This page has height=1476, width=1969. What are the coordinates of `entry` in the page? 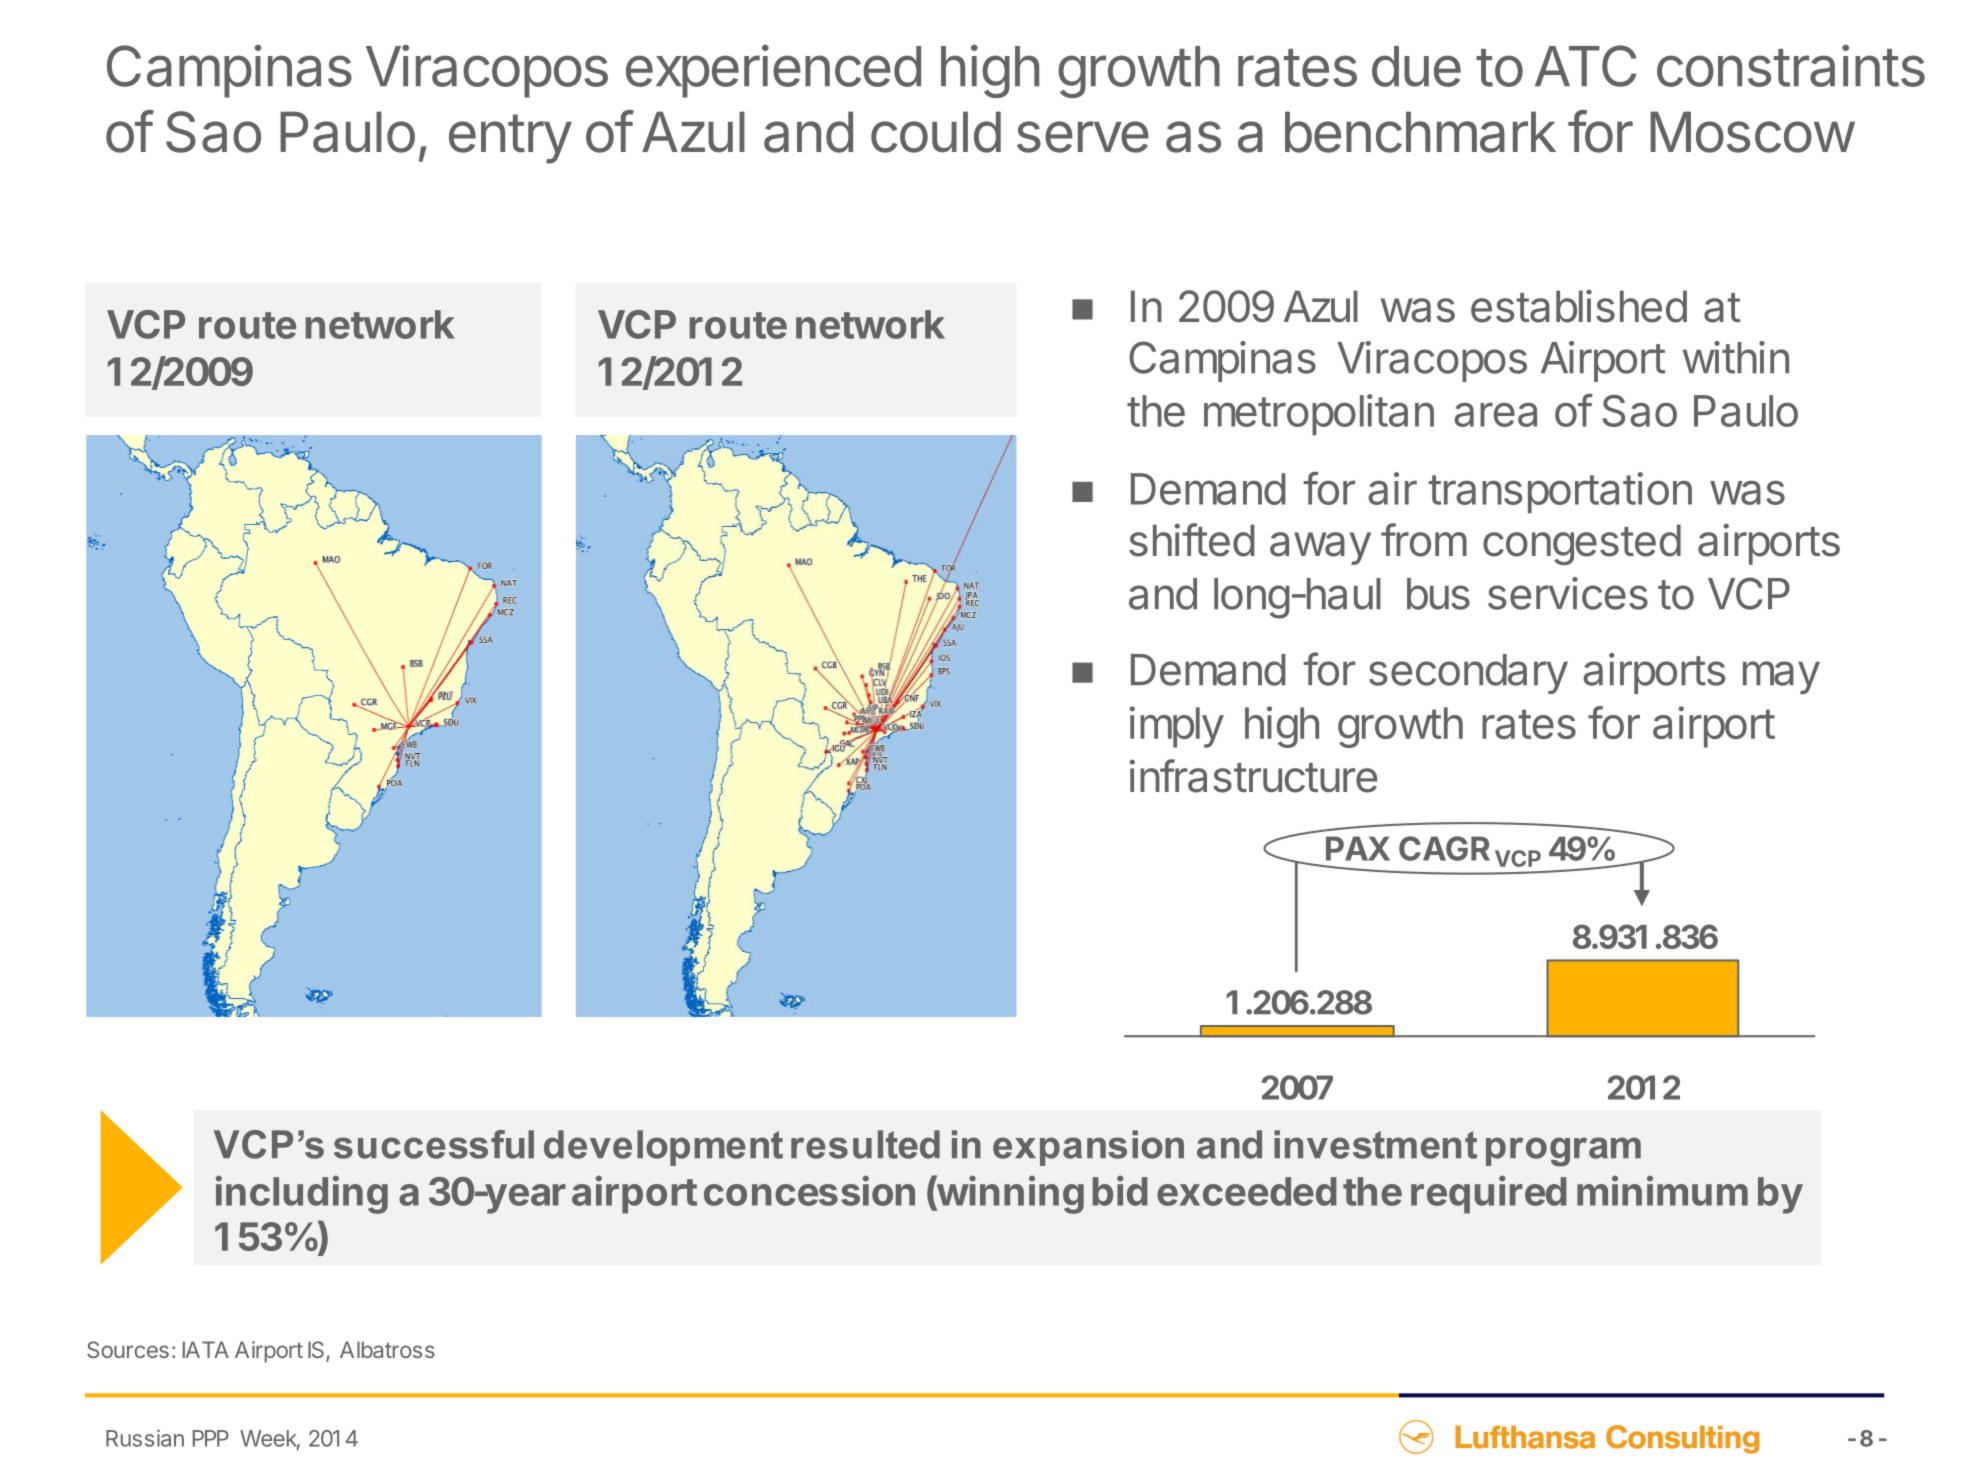 It's located at (510, 139).
